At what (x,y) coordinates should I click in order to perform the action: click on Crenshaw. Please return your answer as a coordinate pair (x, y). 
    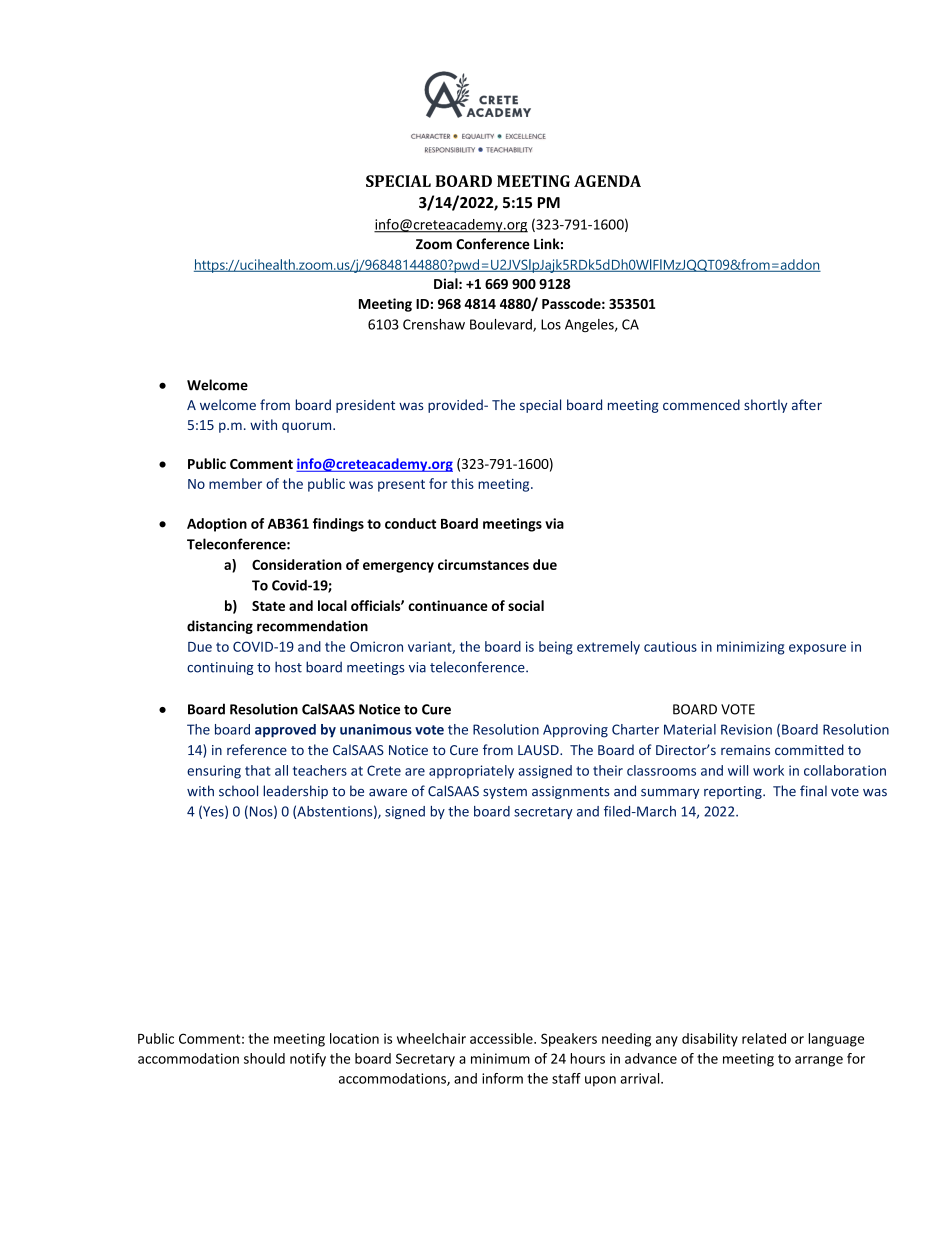
    Looking at the image, I should click on (434, 324).
